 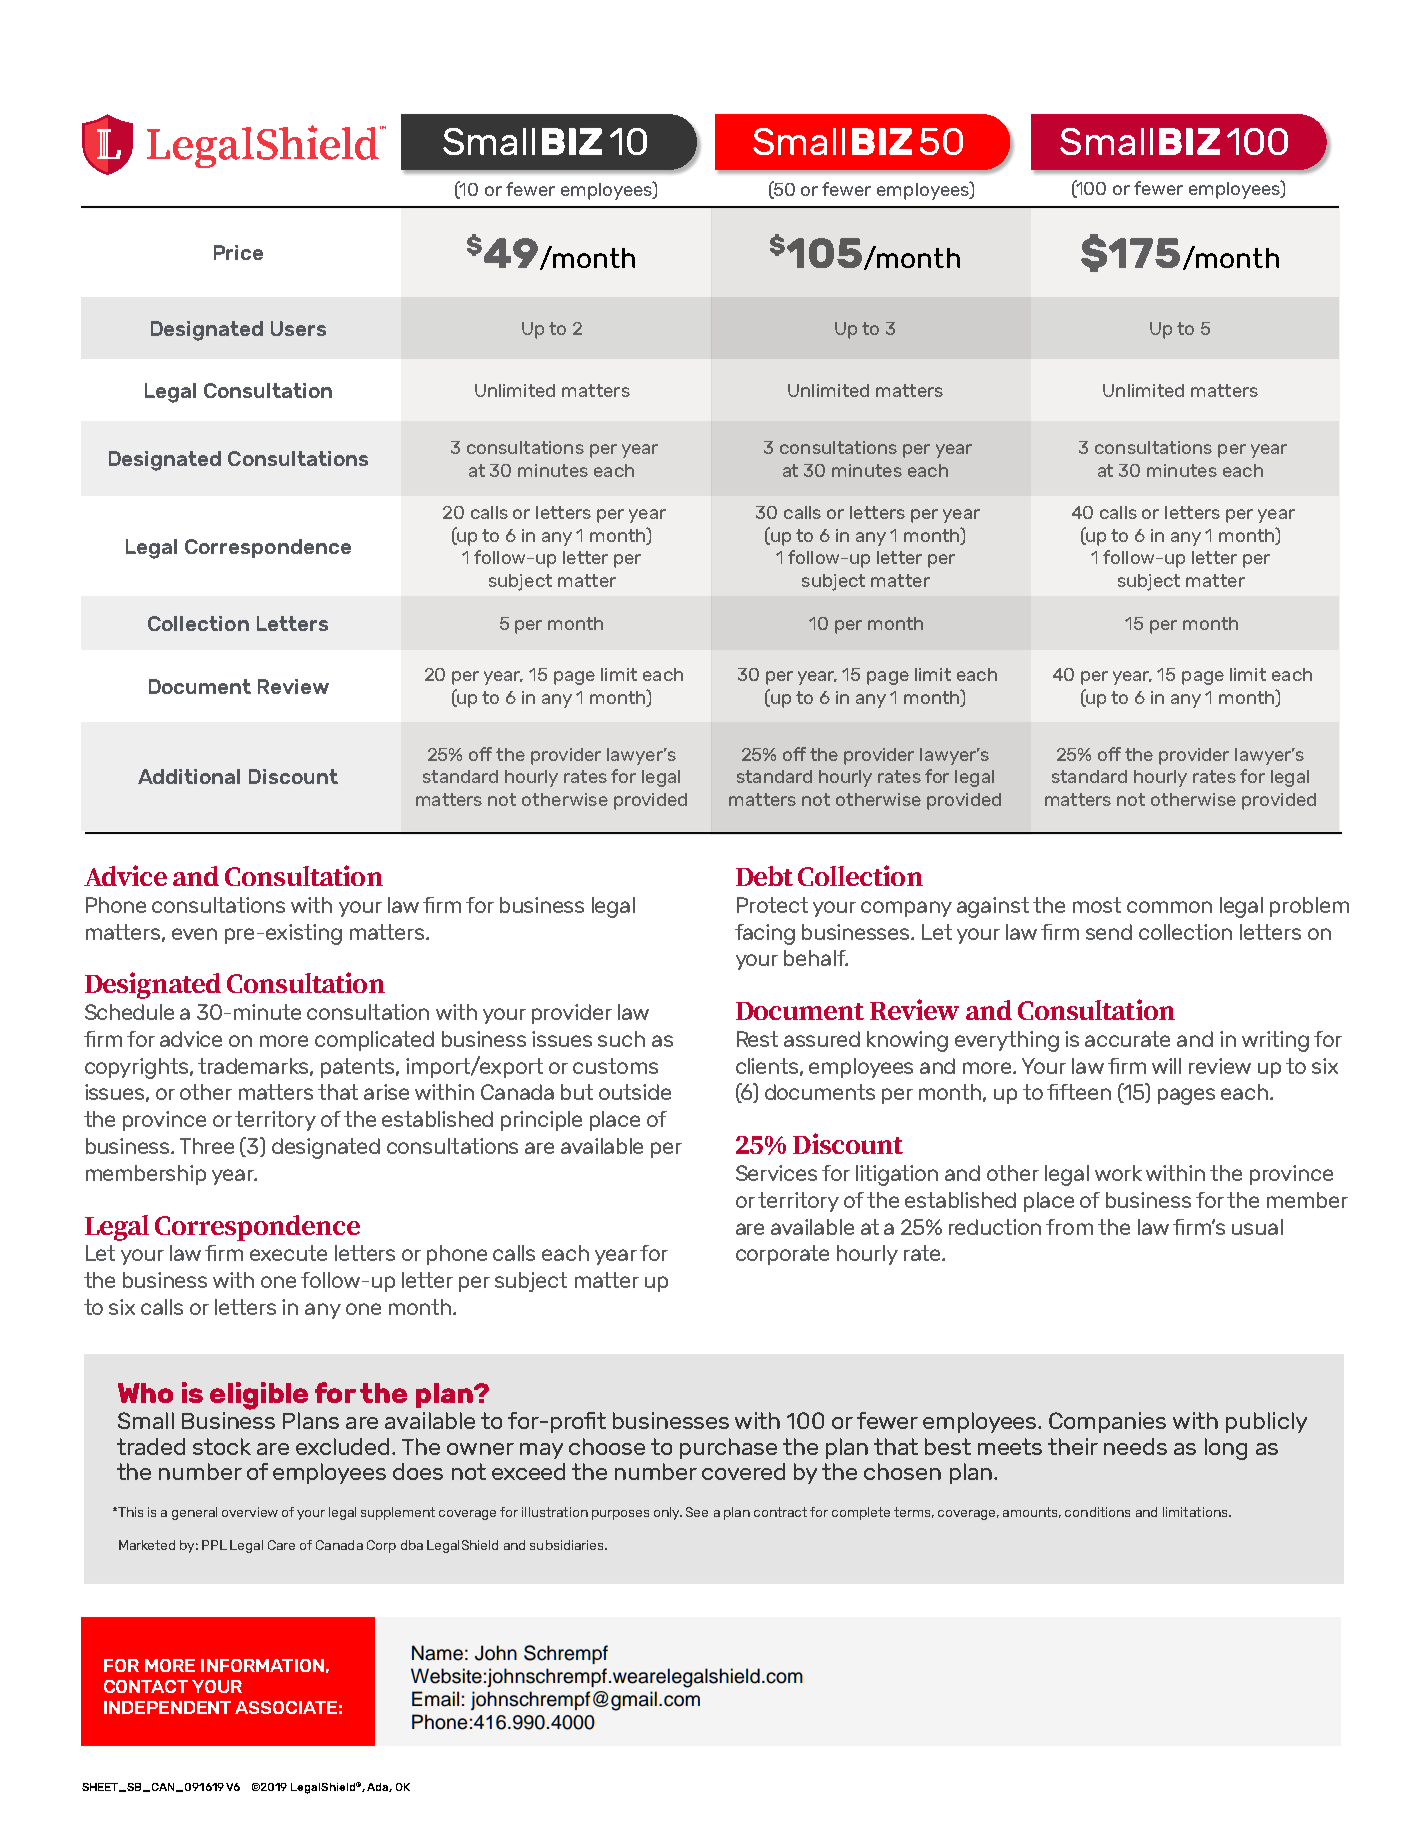 What do you see at coordinates (262, 1665) in the document?
I see `INFORMATION` at bounding box center [262, 1665].
